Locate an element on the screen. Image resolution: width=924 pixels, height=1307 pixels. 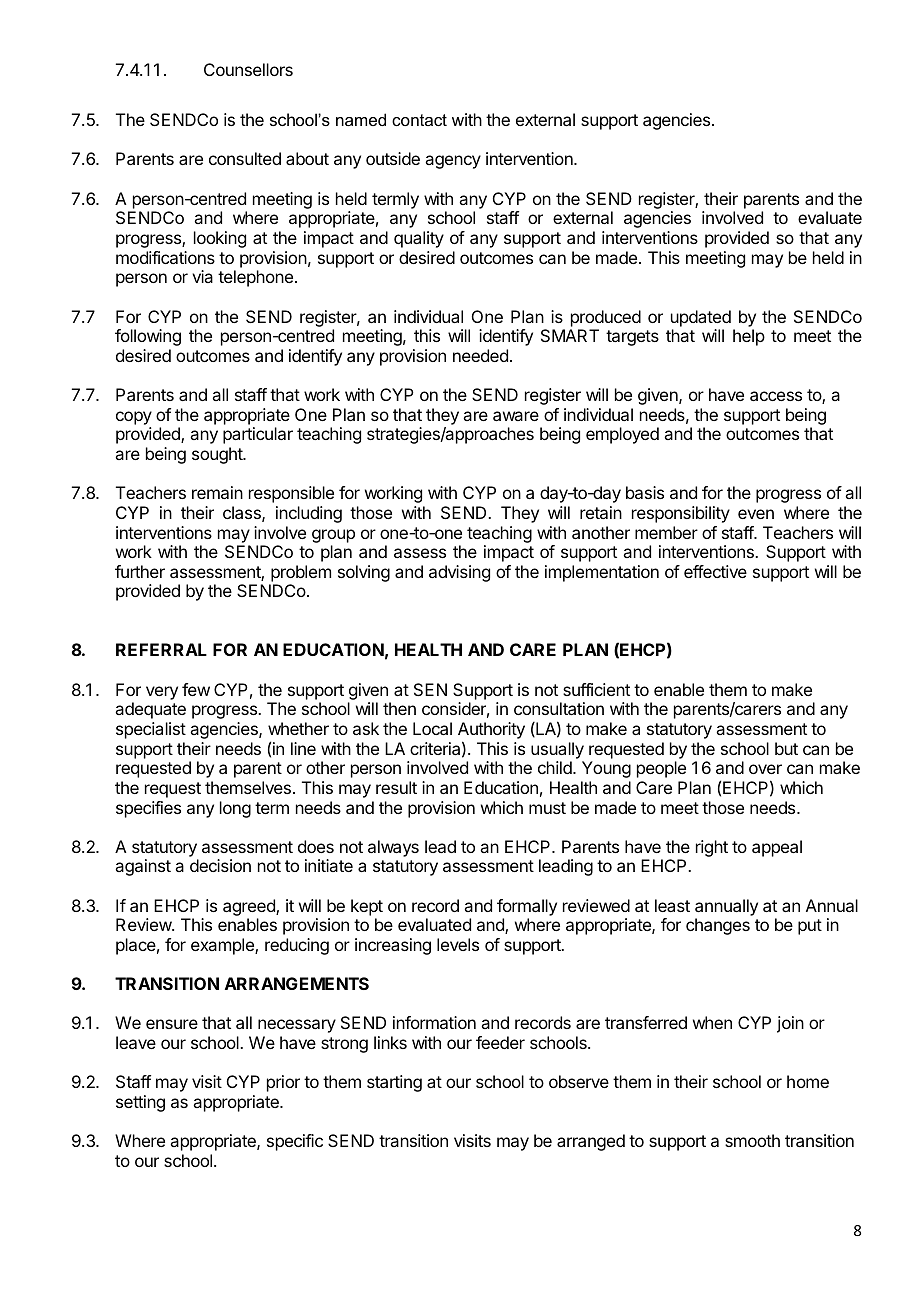
via is located at coordinates (202, 276).
